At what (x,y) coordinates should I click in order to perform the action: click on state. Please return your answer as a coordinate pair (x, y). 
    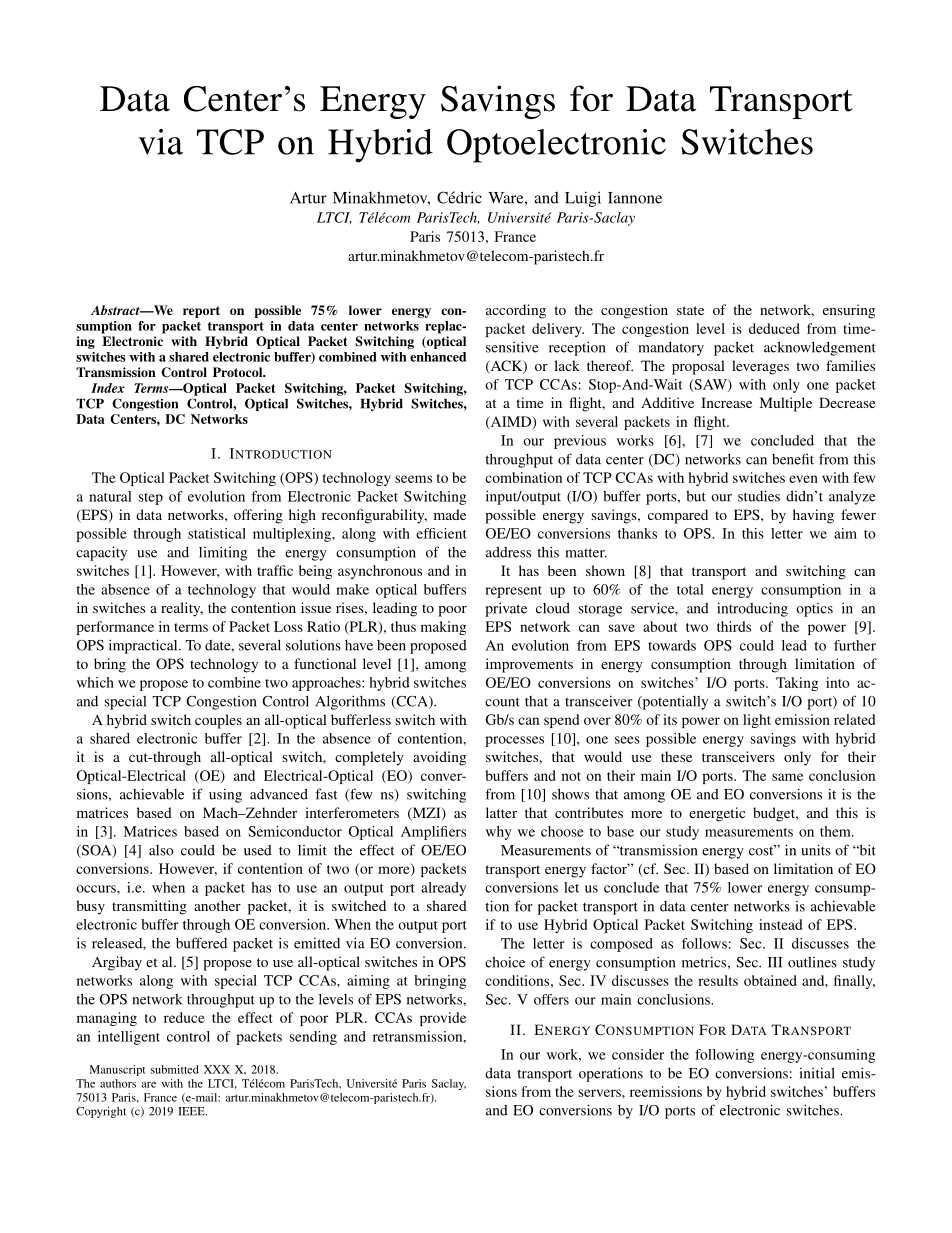
    Looking at the image, I should click on (690, 310).
